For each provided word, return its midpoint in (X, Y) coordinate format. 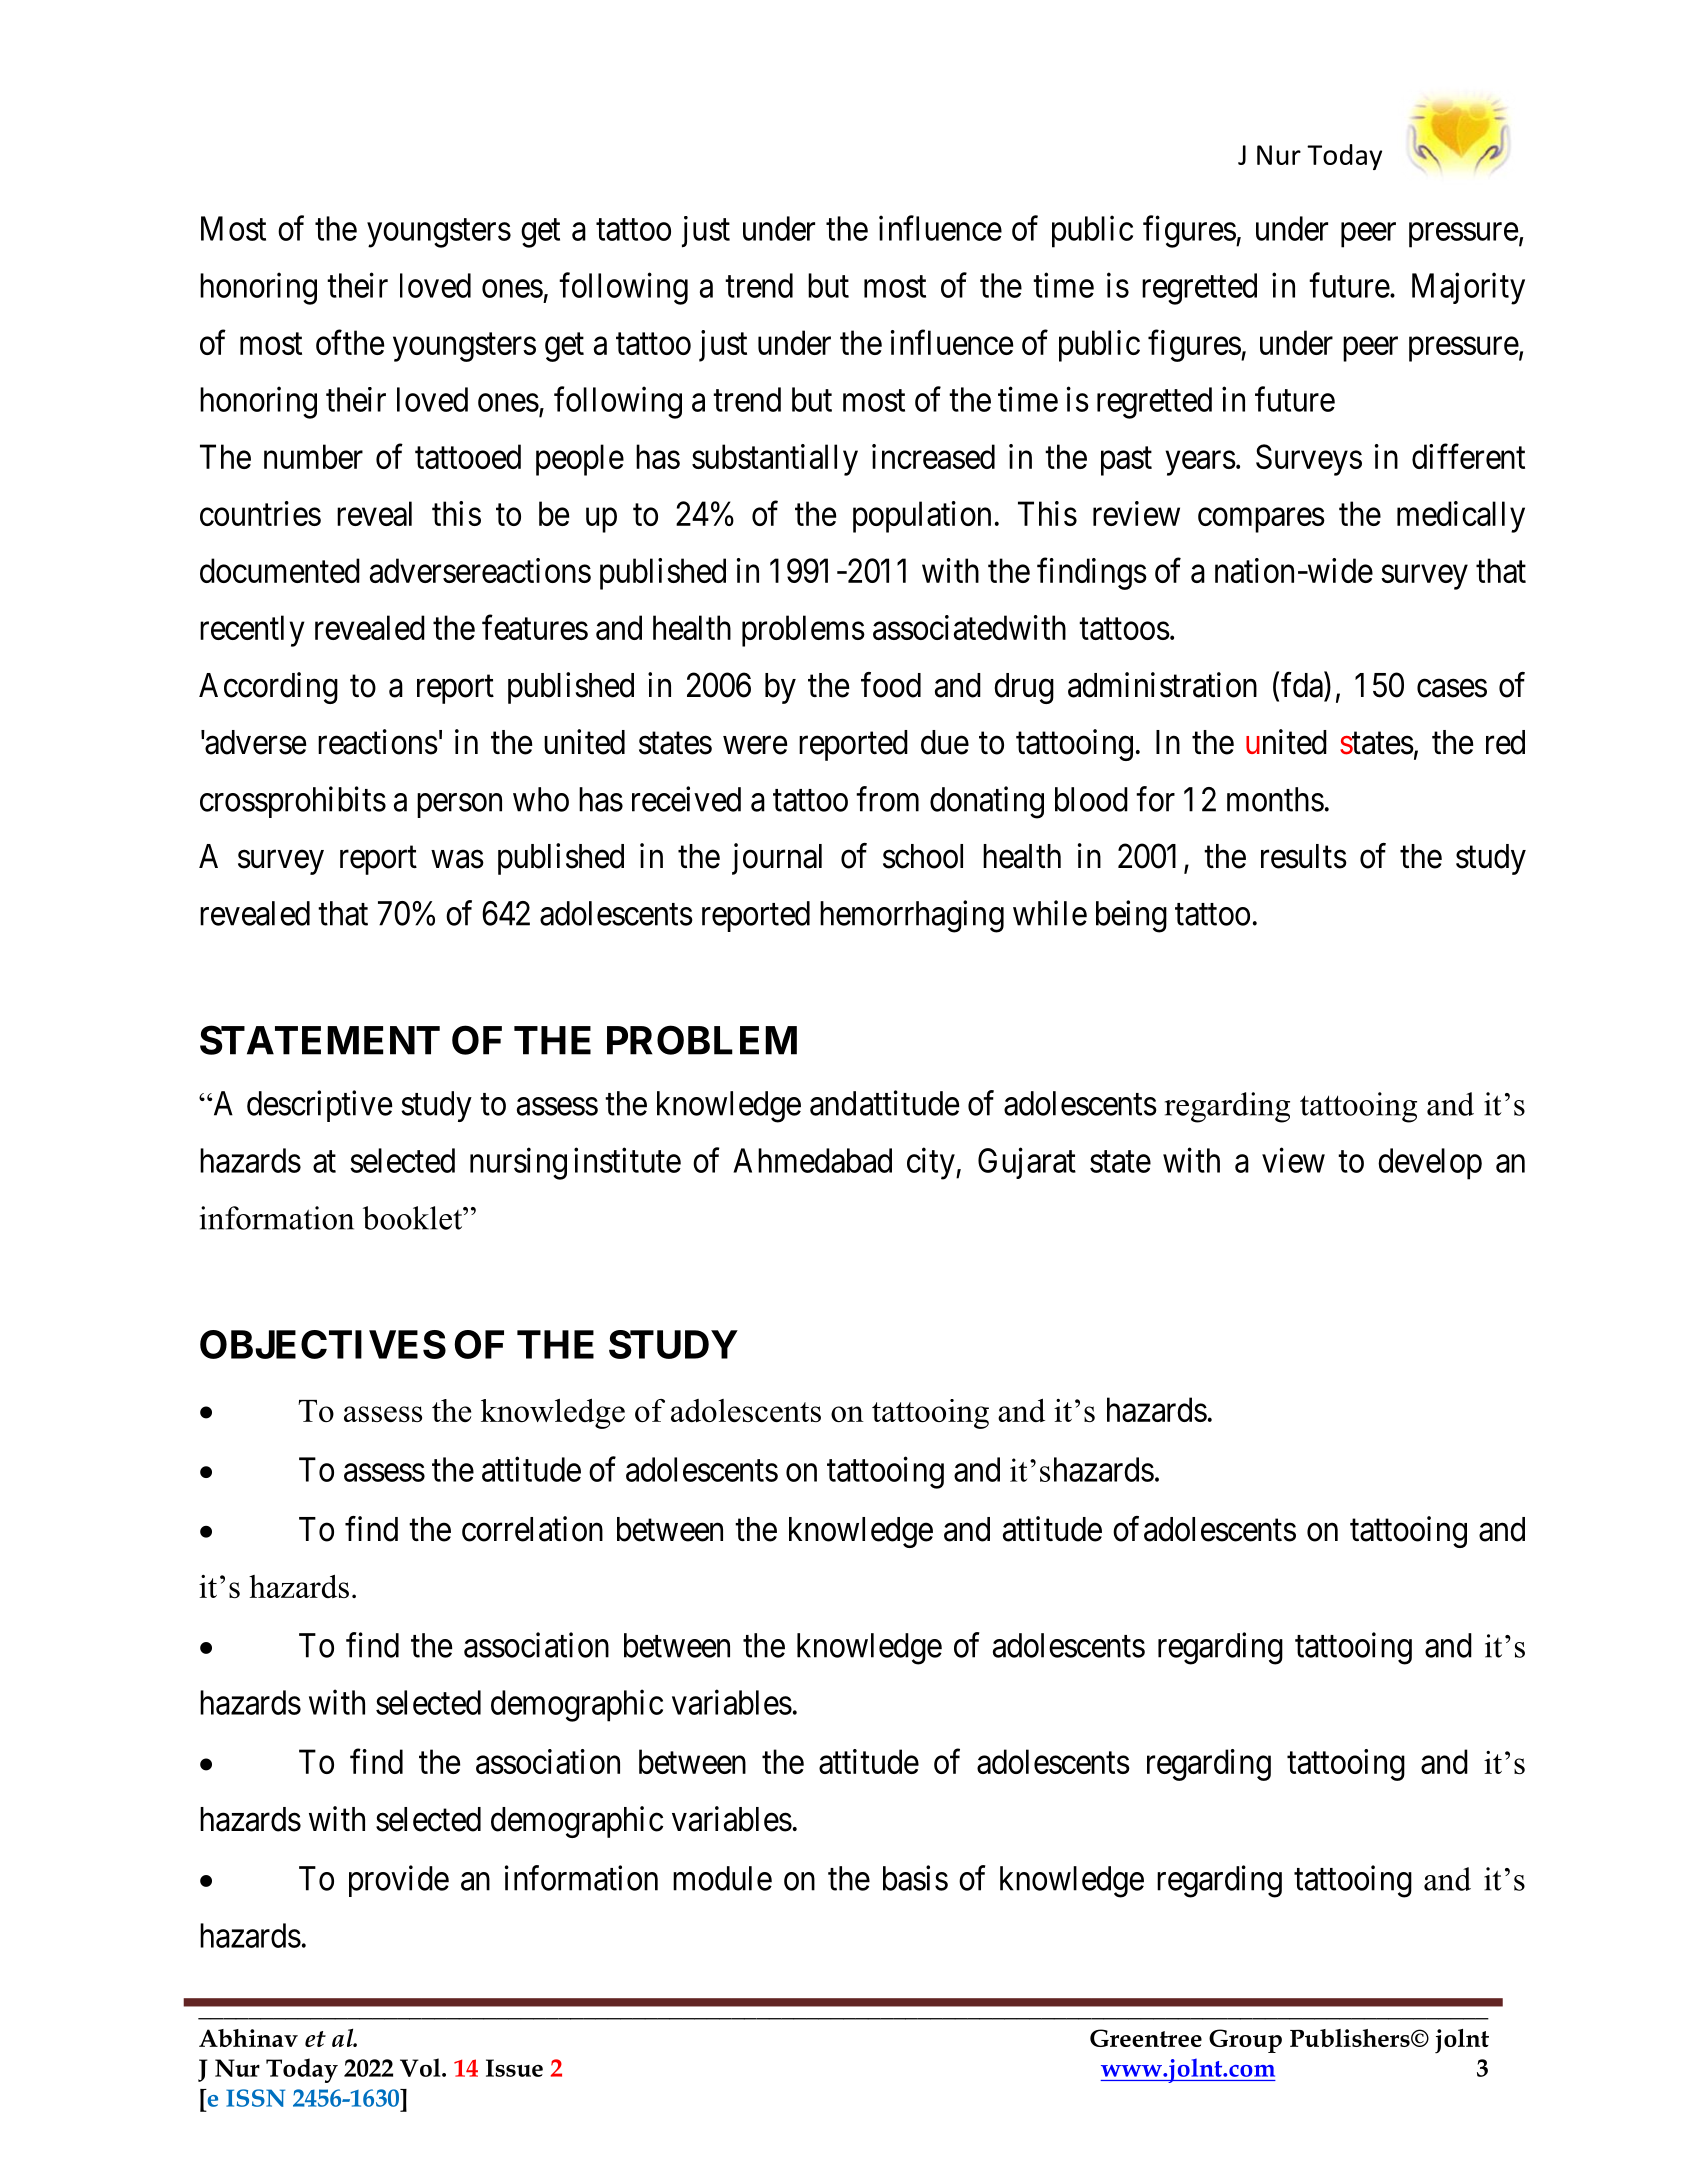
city (932, 1163)
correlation (532, 1529)
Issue (514, 2068)
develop (1430, 1164)
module (722, 1878)
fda (1303, 685)
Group (1245, 2041)
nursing (518, 1163)
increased (933, 456)
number (313, 456)
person (459, 805)
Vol (421, 2067)
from (887, 799)
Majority (1468, 288)
